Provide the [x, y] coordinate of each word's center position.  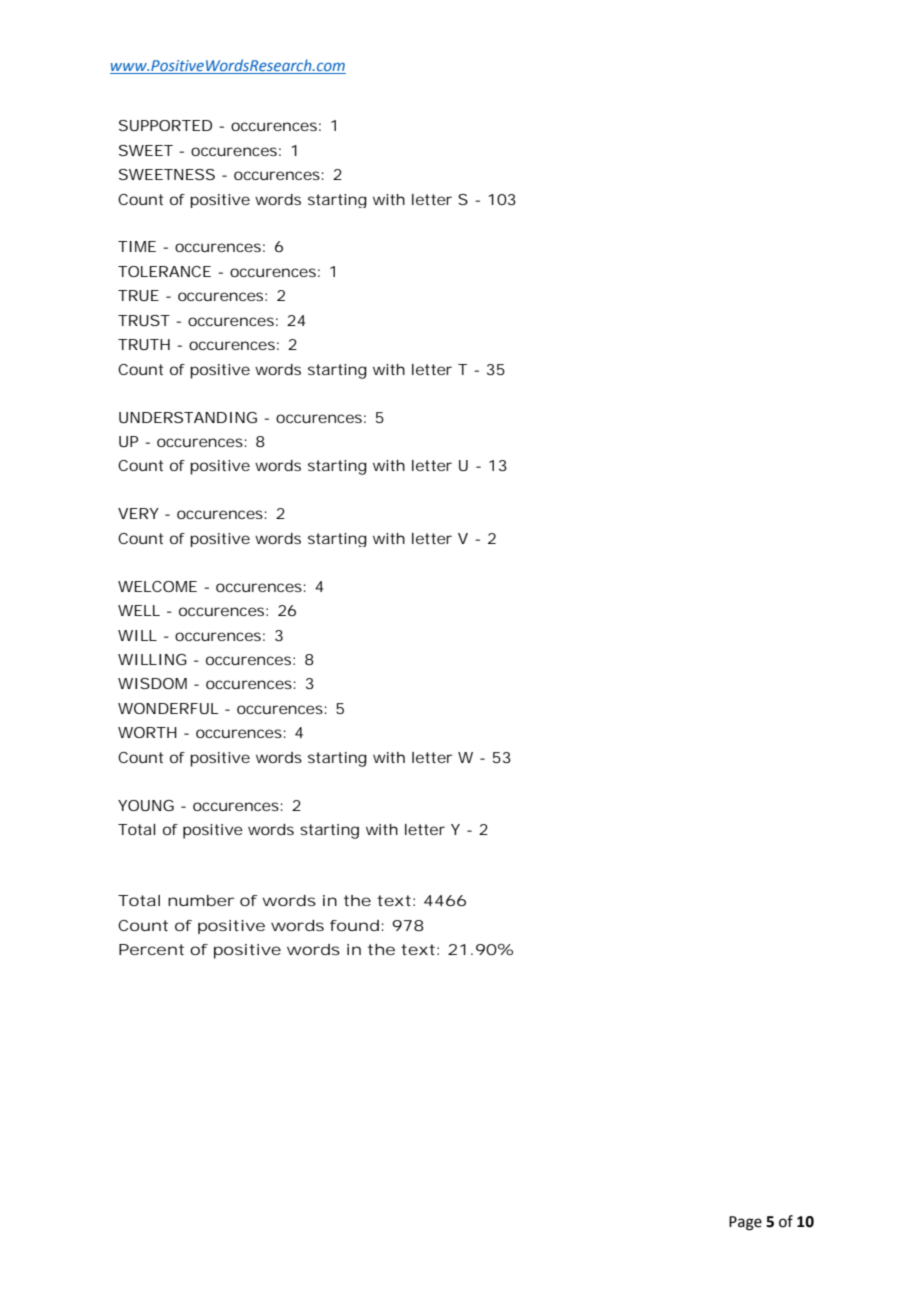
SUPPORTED [165, 125]
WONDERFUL [168, 708]
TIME [137, 246]
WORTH [147, 732]
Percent [151, 949]
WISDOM [156, 683]
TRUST [144, 320]
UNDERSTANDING [188, 417]
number [201, 900]
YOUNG [146, 805]
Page [745, 1223]
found [354, 925]
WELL [139, 610]
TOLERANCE [164, 271]
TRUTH [144, 344]
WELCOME [157, 586]
